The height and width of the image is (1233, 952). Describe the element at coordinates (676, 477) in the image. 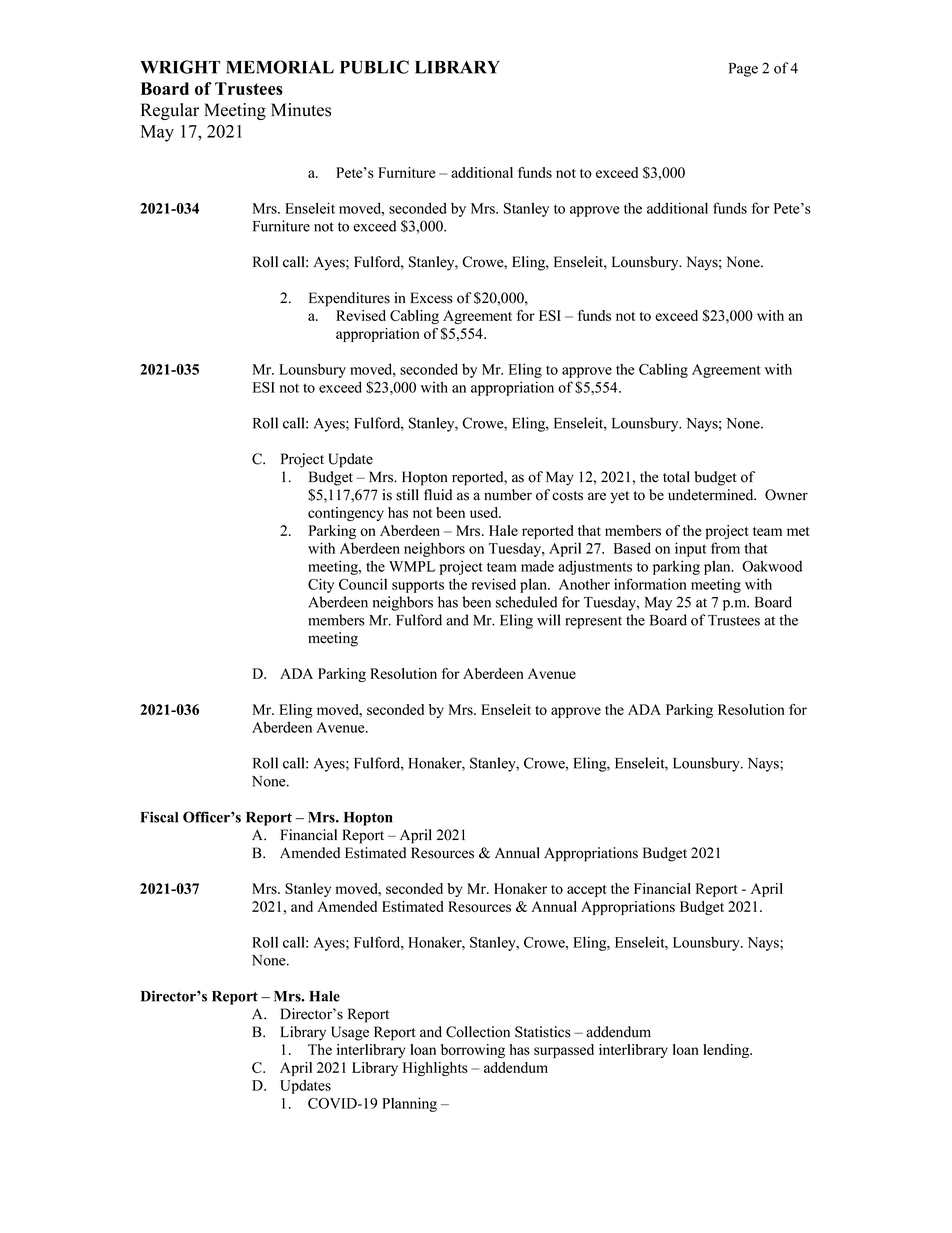

I see `total` at that location.
